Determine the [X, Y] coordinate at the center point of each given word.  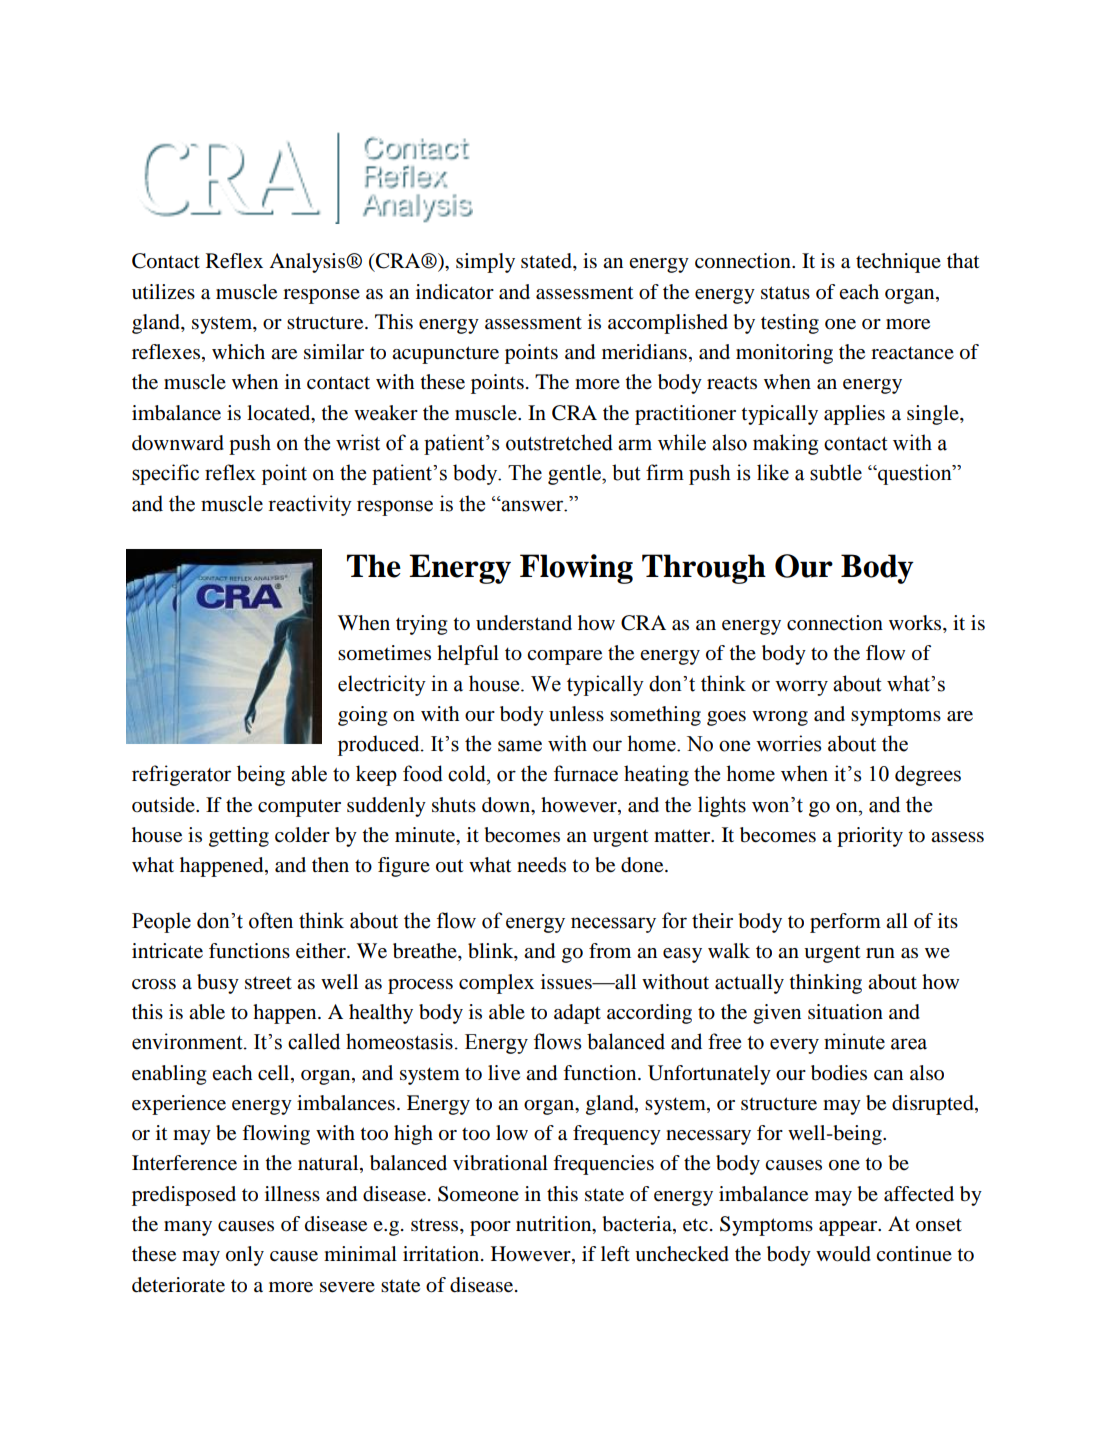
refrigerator [181, 775]
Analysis [308, 263]
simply [485, 263]
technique [898, 263]
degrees [928, 775]
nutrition [555, 1225]
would [843, 1254]
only [245, 1256]
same [520, 746]
